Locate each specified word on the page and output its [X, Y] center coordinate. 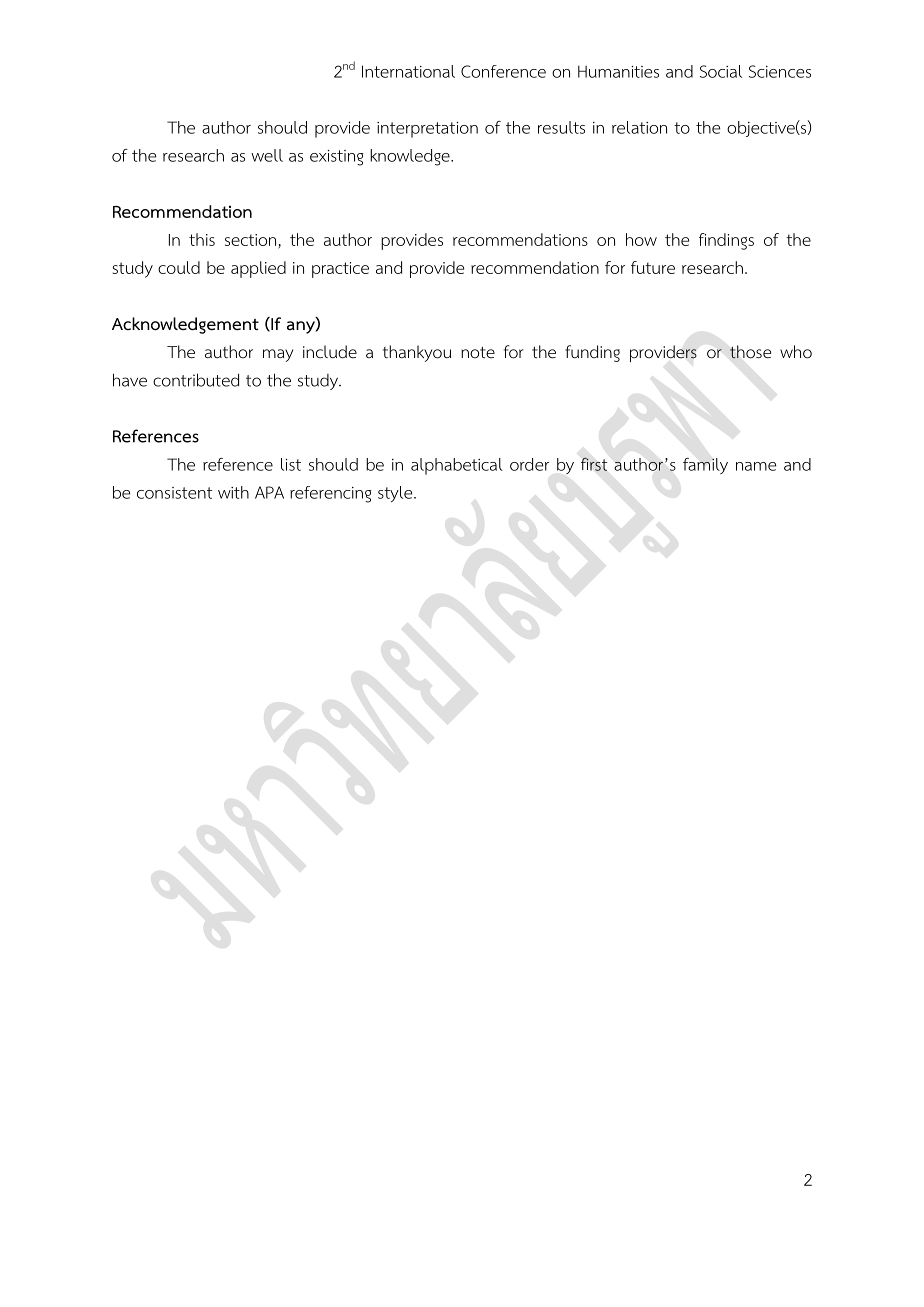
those [750, 352]
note [478, 353]
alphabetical [457, 466]
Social [721, 71]
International [408, 71]
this [202, 239]
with [233, 492]
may [278, 355]
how [641, 239]
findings [726, 241]
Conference [503, 71]
